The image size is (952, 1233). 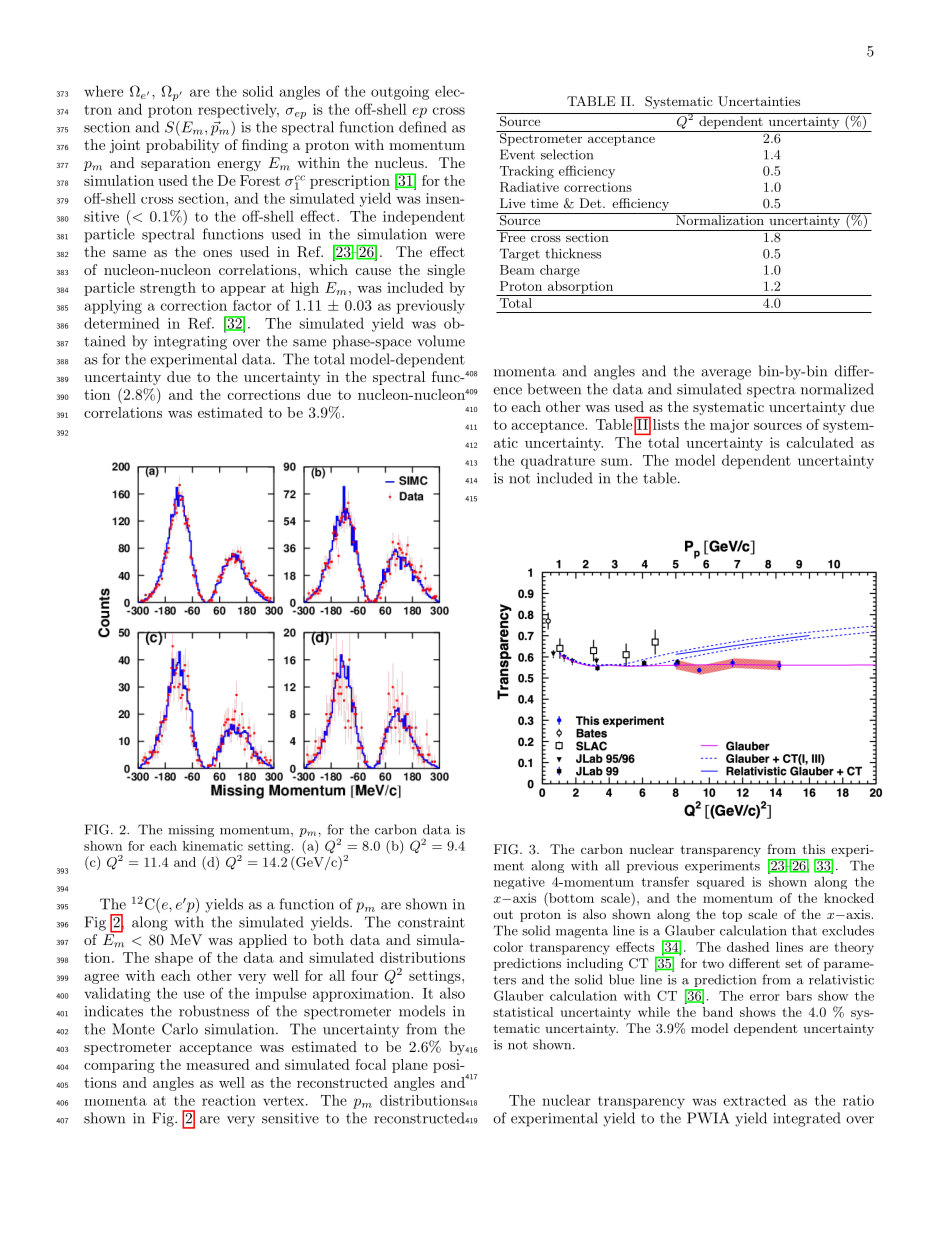 I want to click on probability, so click(x=183, y=146).
